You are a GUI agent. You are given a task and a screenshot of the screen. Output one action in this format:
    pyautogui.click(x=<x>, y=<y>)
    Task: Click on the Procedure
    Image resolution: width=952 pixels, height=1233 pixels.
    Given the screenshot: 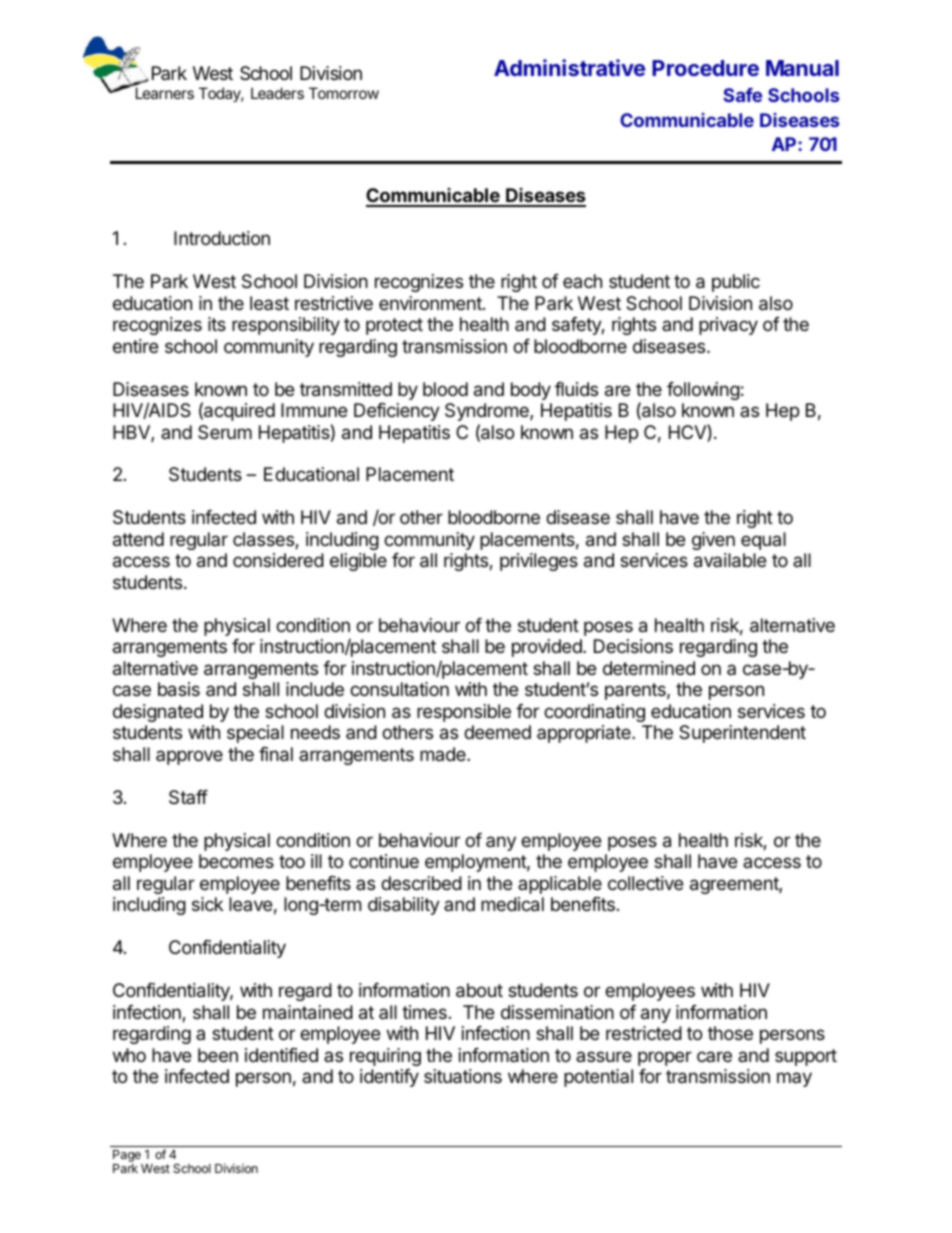 What is the action you would take?
    pyautogui.click(x=705, y=68)
